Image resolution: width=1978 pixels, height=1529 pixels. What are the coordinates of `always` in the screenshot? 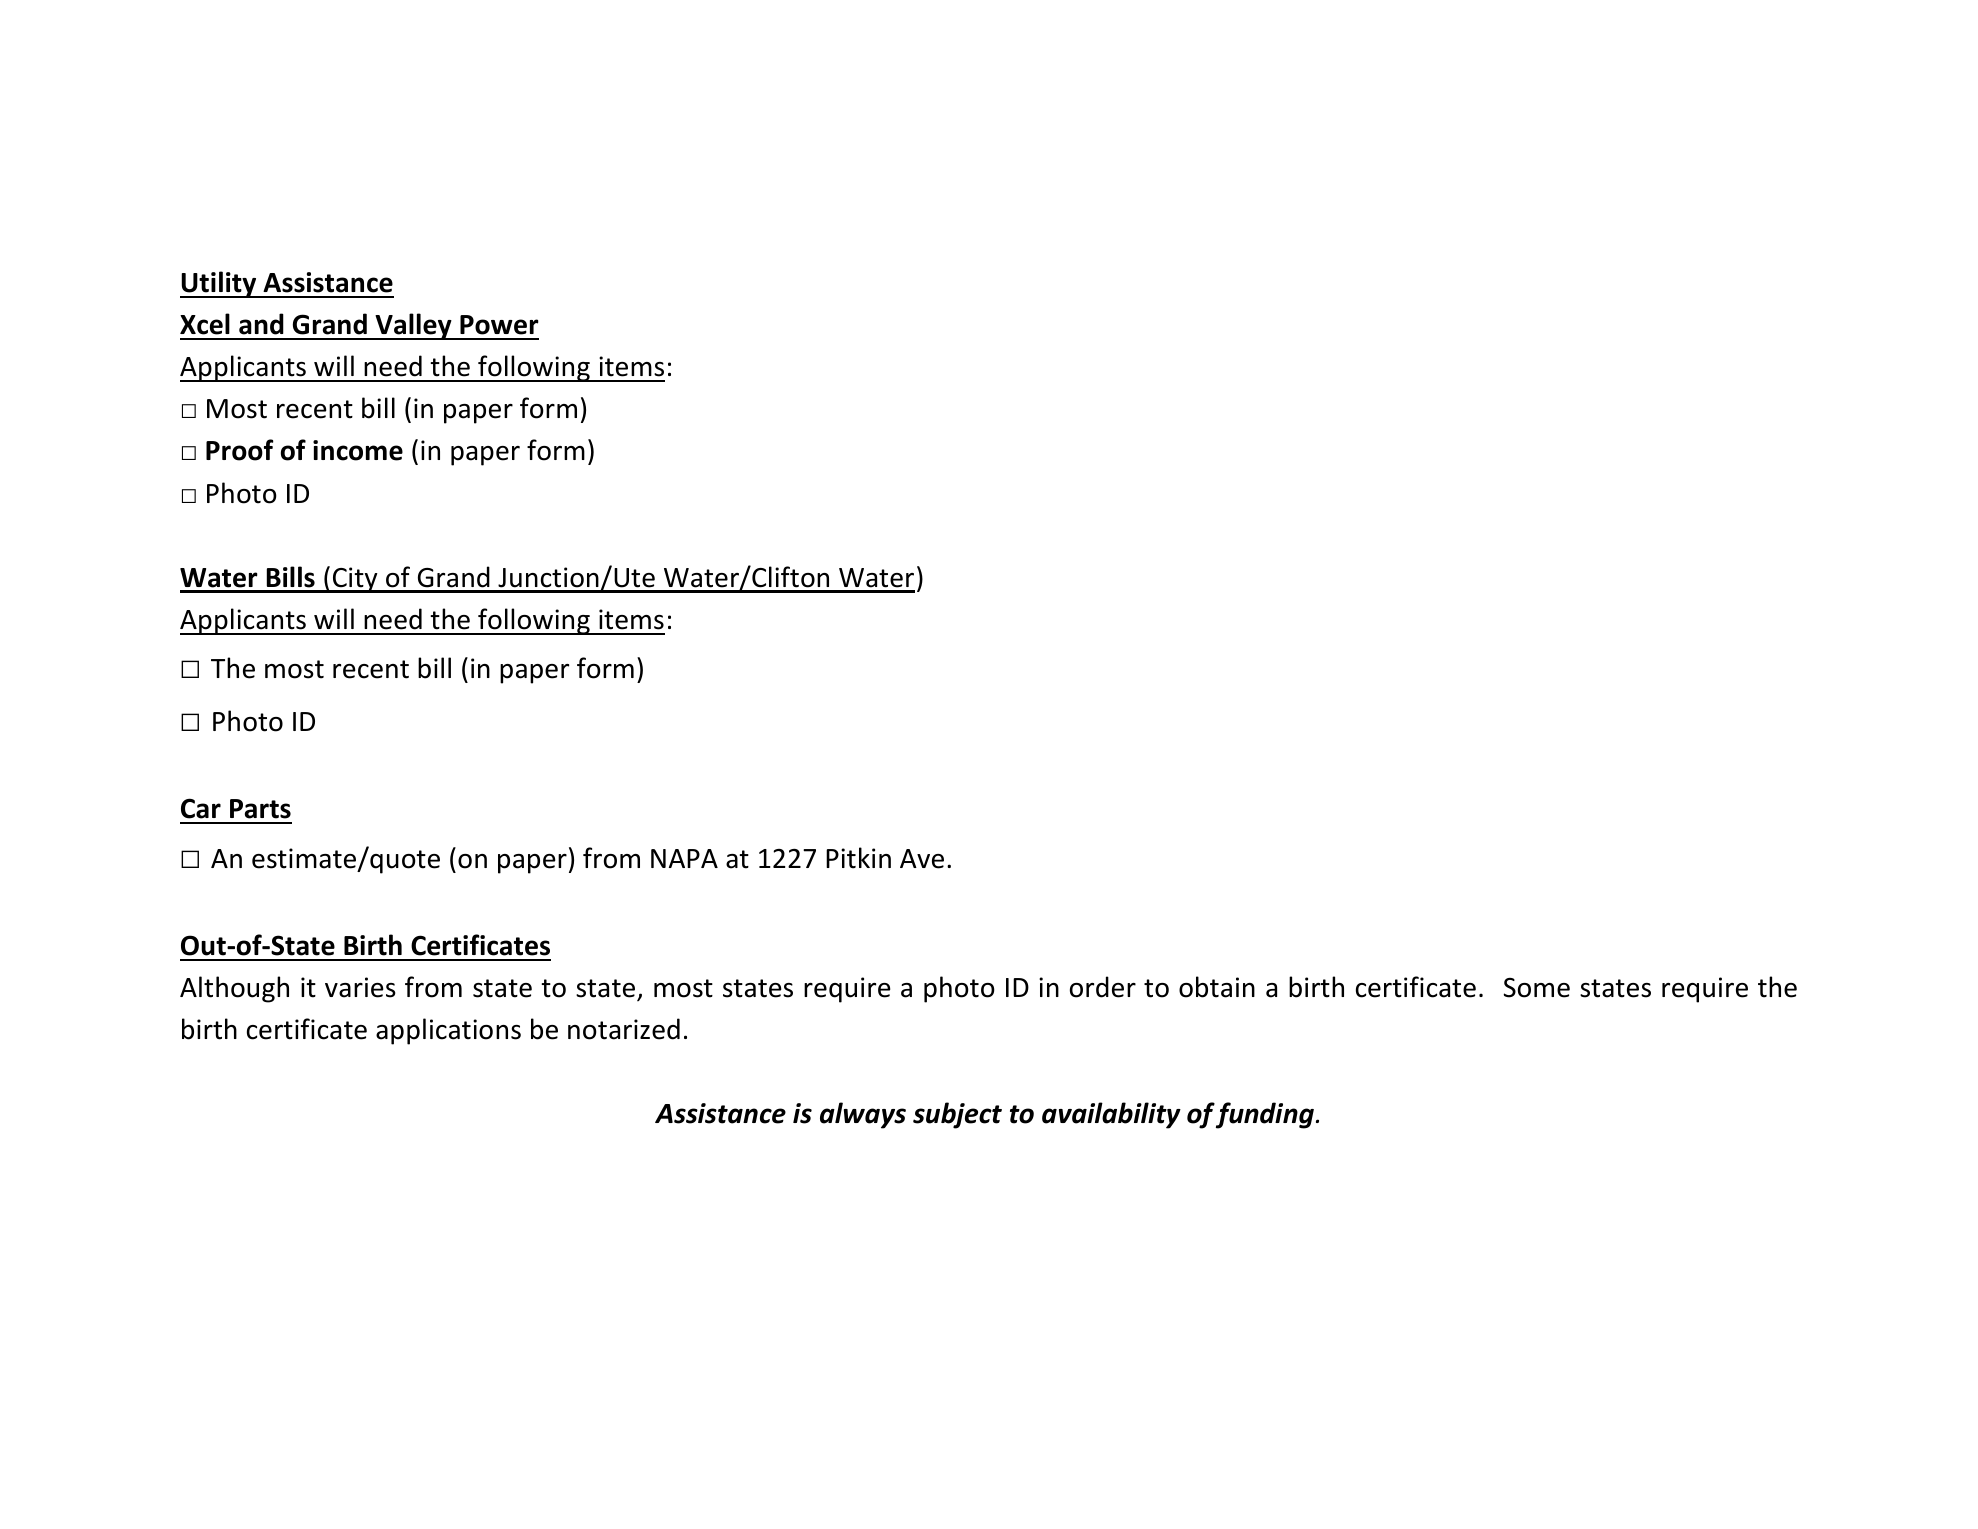 It's located at (863, 1115).
